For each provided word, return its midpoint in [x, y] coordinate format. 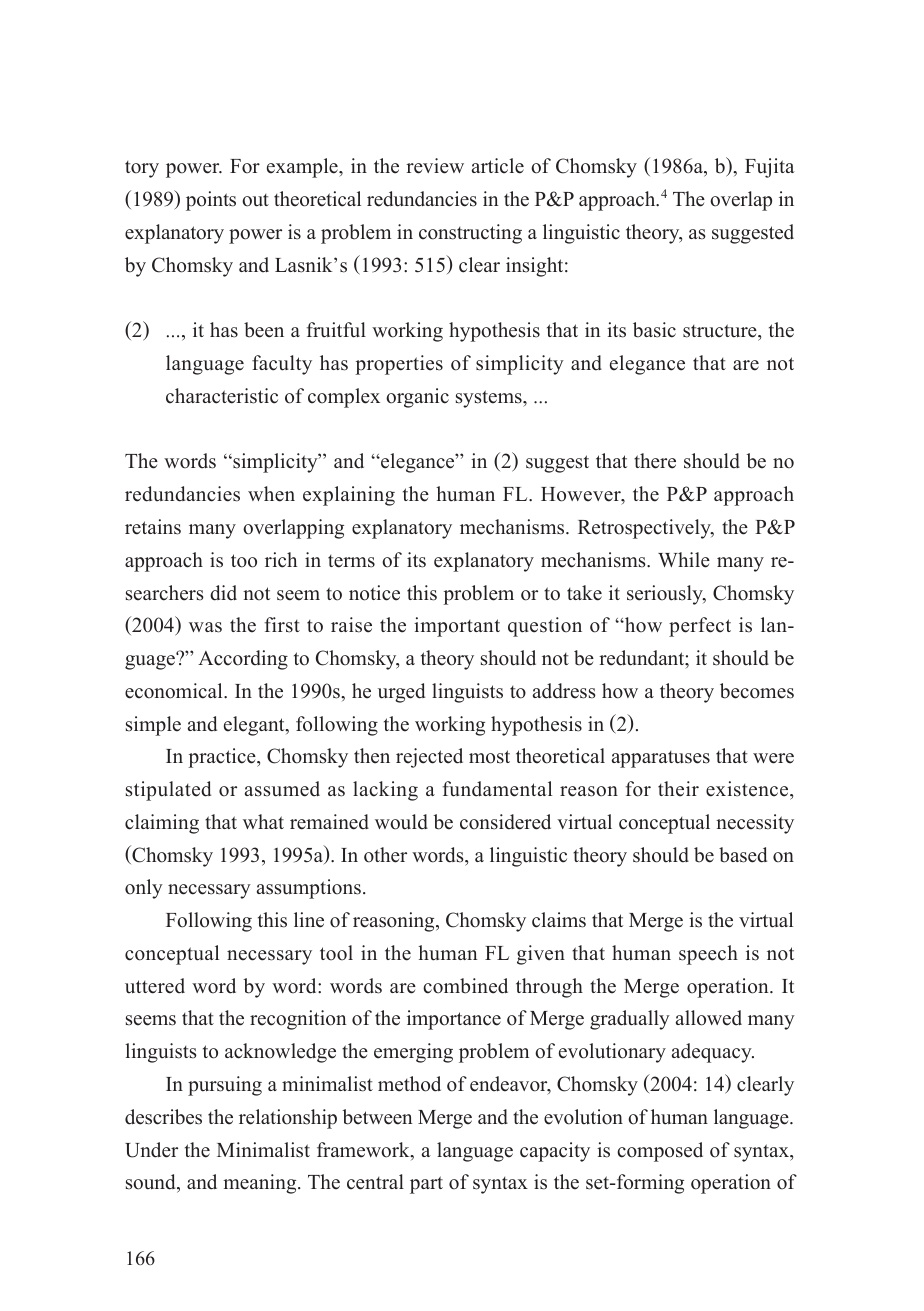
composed [660, 1152]
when [271, 494]
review [435, 166]
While [684, 560]
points [211, 201]
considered [505, 822]
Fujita [770, 168]
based [743, 855]
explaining [349, 496]
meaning [261, 1184]
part [426, 1185]
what [263, 821]
